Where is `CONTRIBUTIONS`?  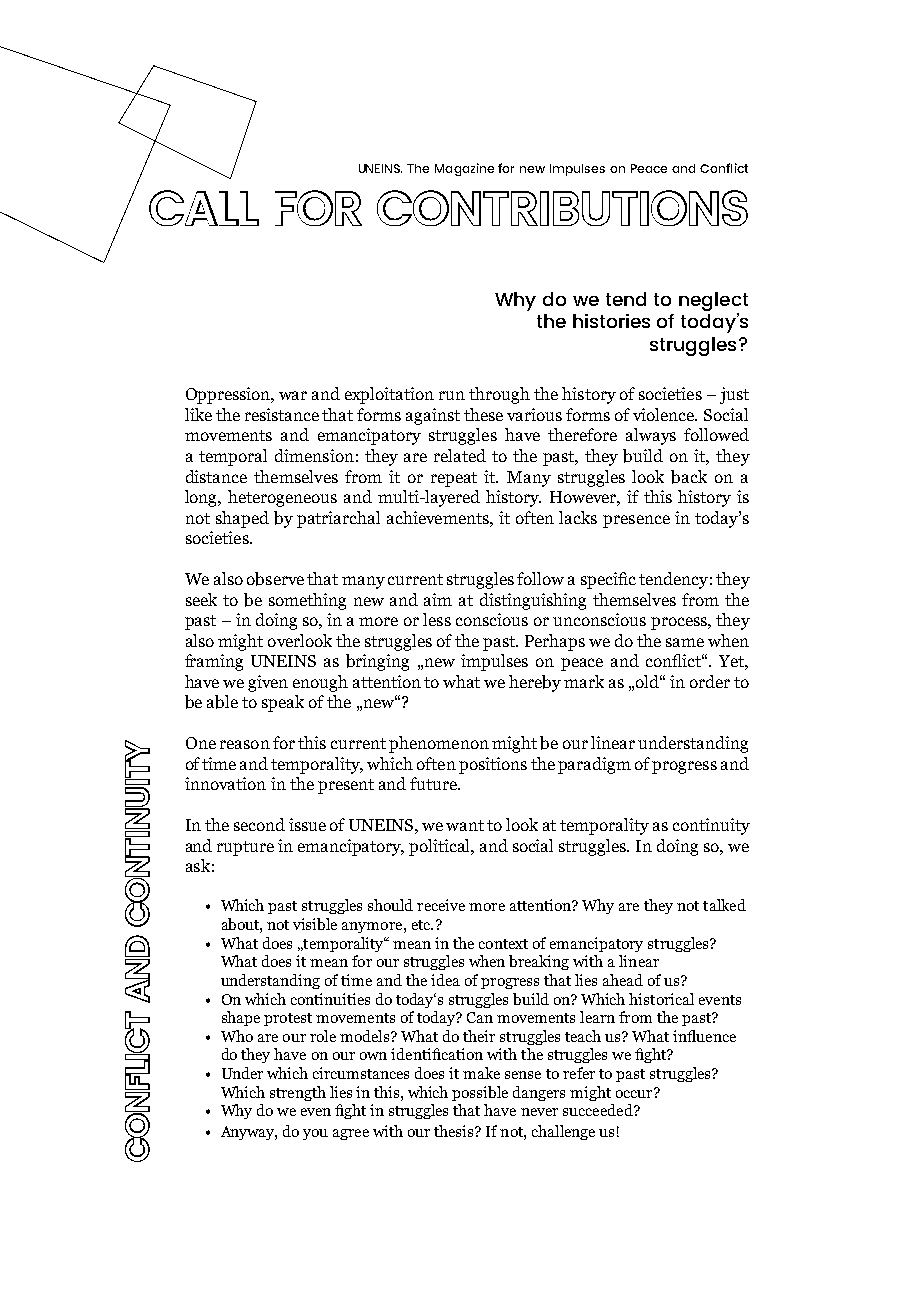 CONTRIBUTIONS is located at coordinates (562, 208).
